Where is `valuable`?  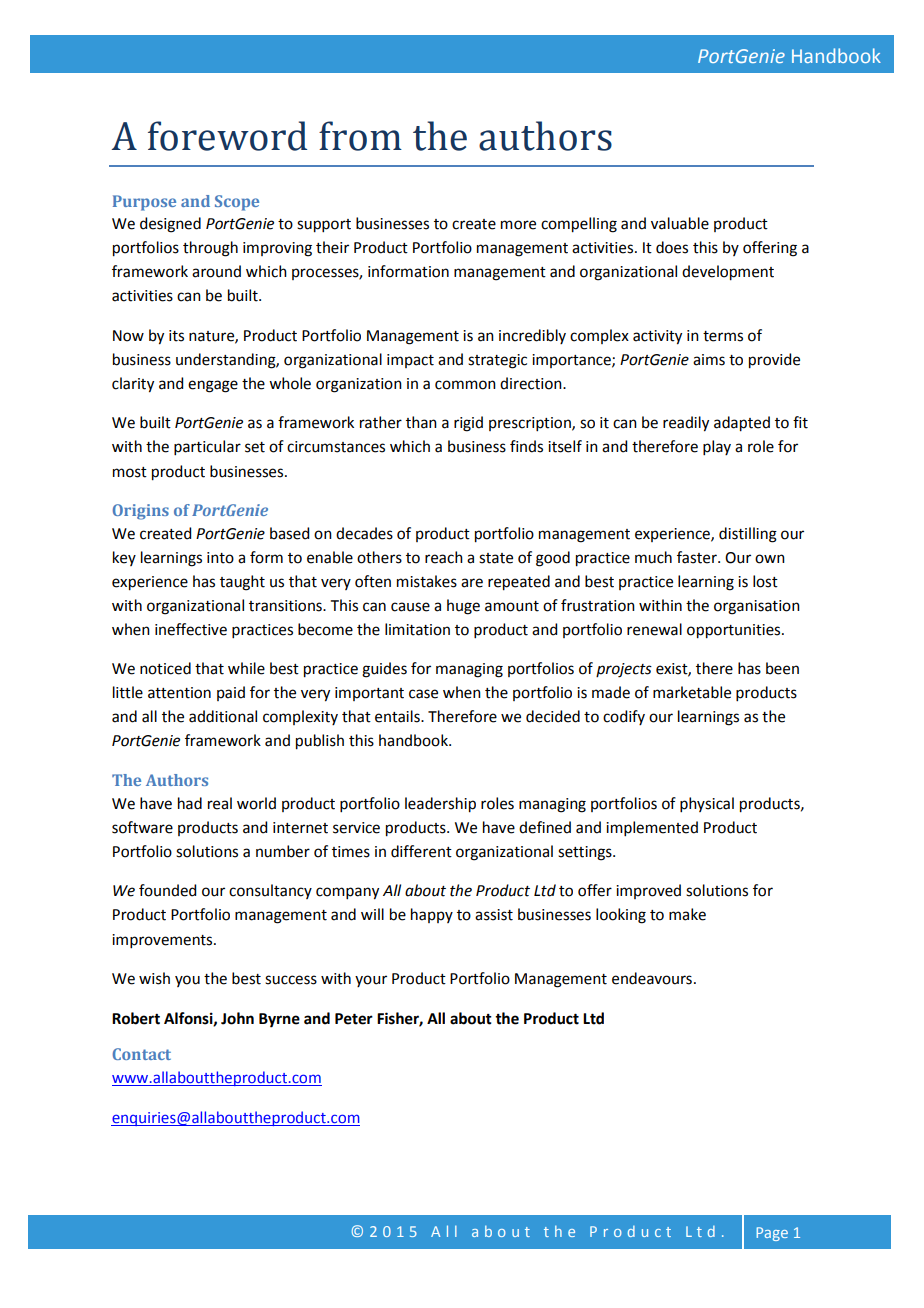
valuable is located at coordinates (680, 223).
